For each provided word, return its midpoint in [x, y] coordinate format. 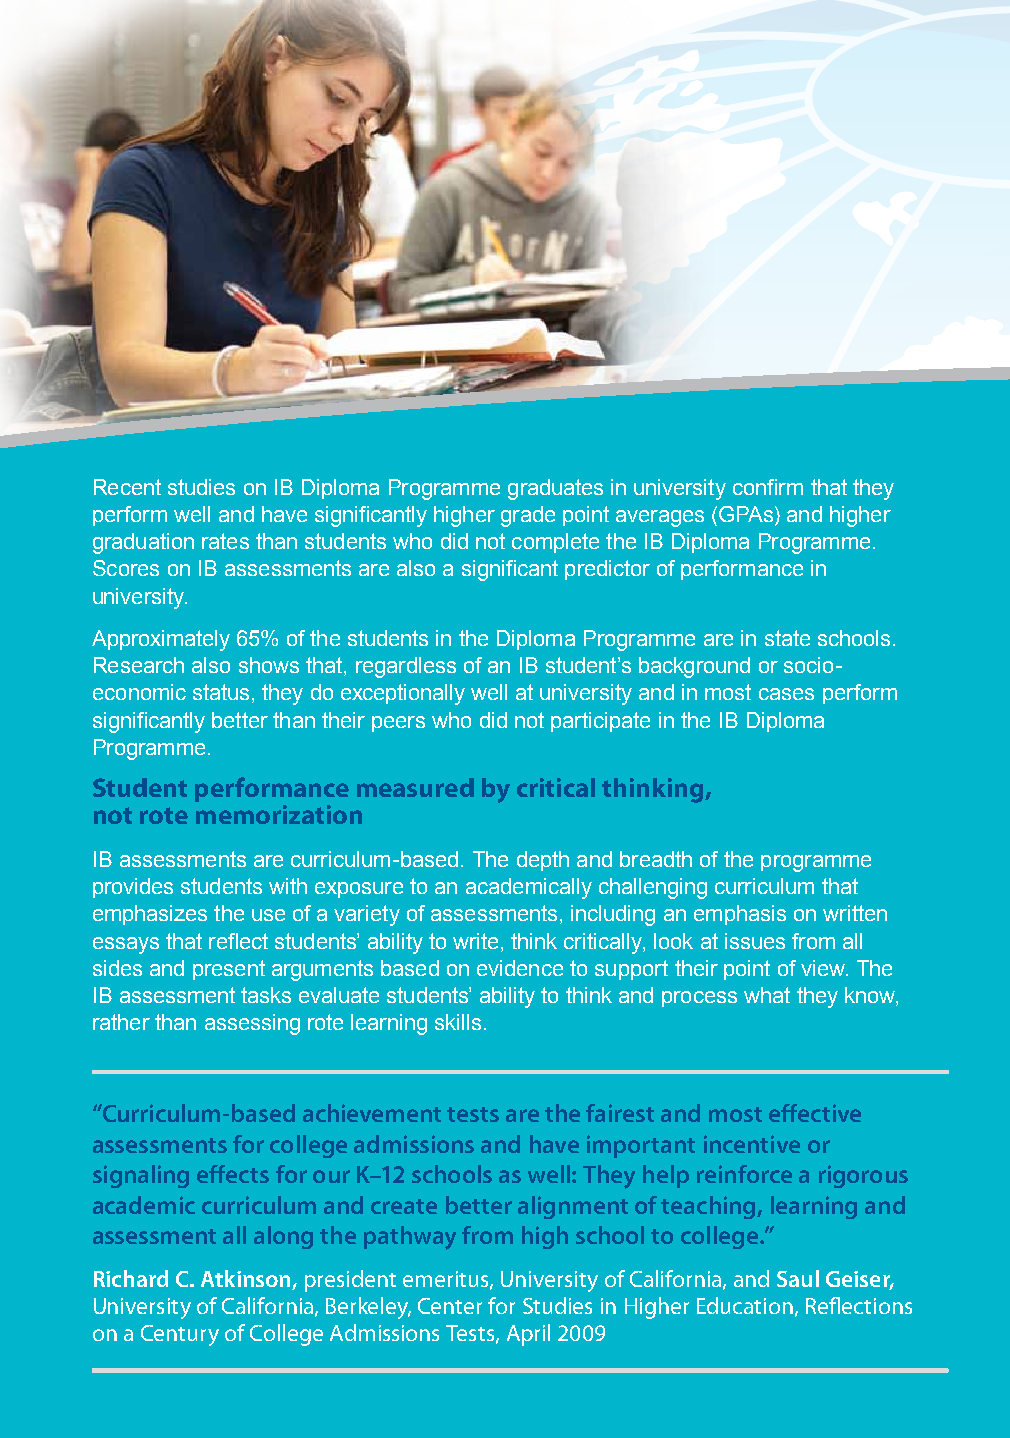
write [477, 941]
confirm [768, 487]
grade [528, 516]
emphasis [740, 915]
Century [180, 1335]
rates [225, 541]
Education [745, 1305]
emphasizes [150, 915]
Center [450, 1306]
